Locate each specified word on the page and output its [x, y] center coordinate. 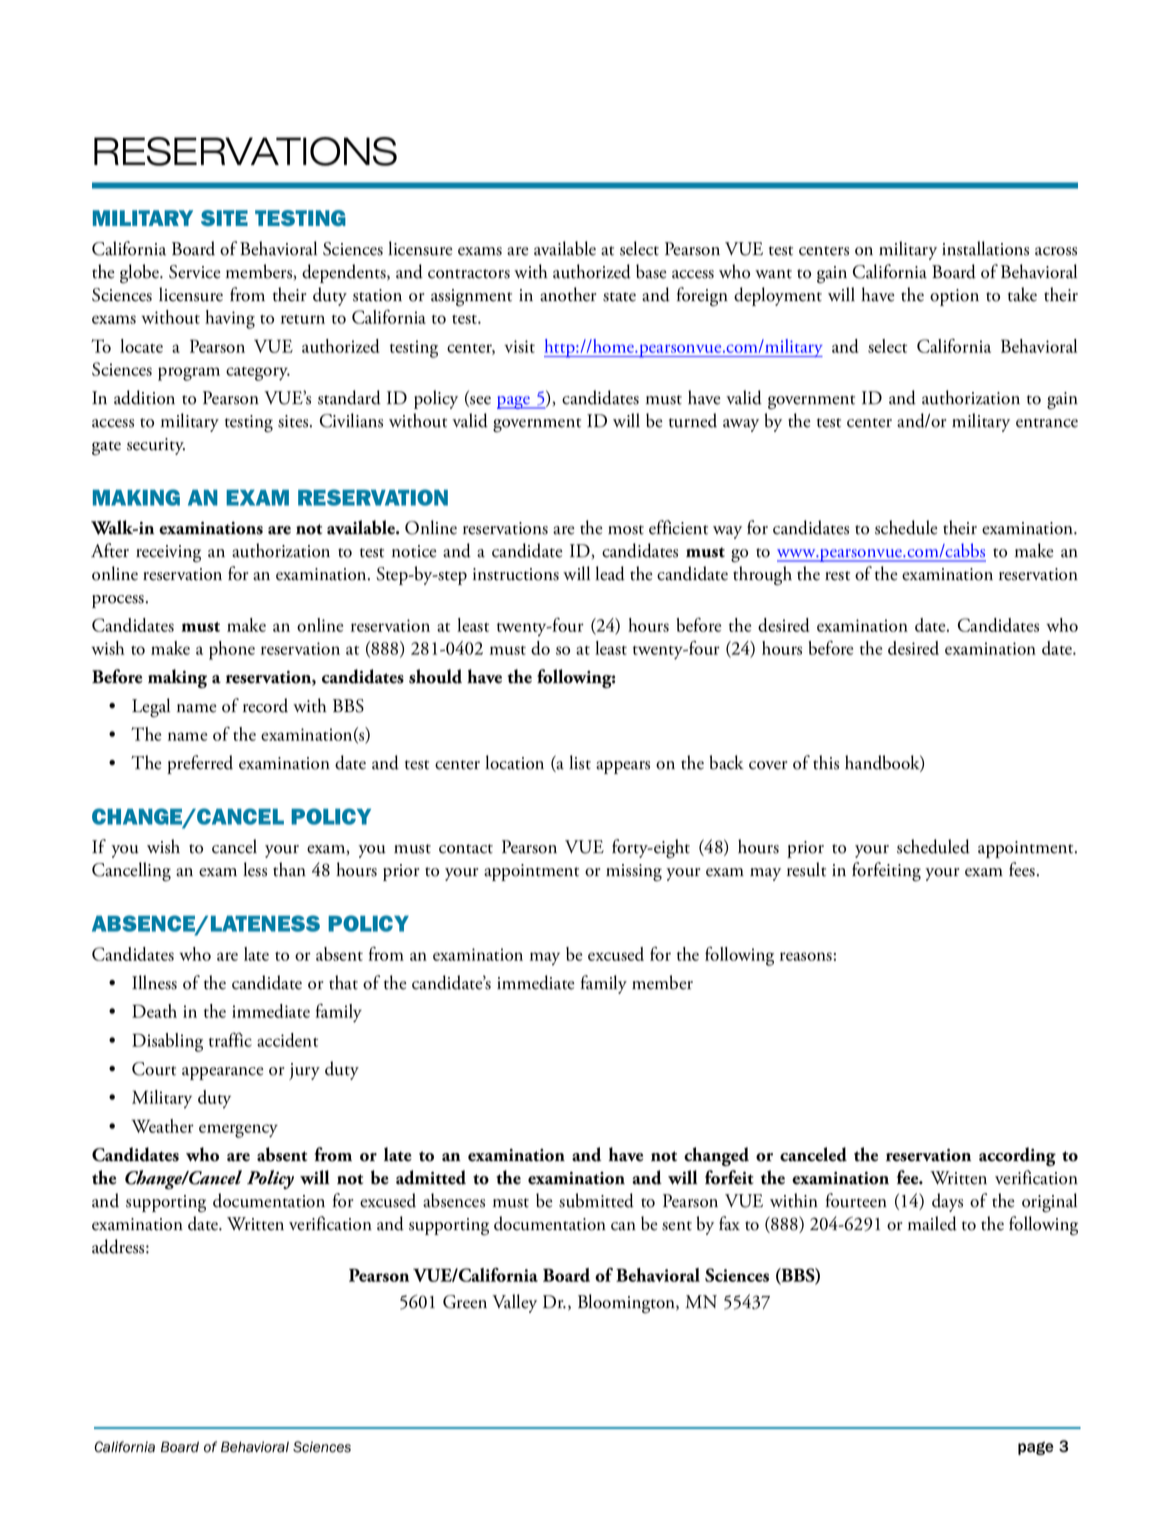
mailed [932, 1223]
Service [195, 272]
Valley [514, 1303]
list [580, 762]
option [954, 297]
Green [465, 1302]
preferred [200, 764]
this [826, 762]
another [568, 294]
